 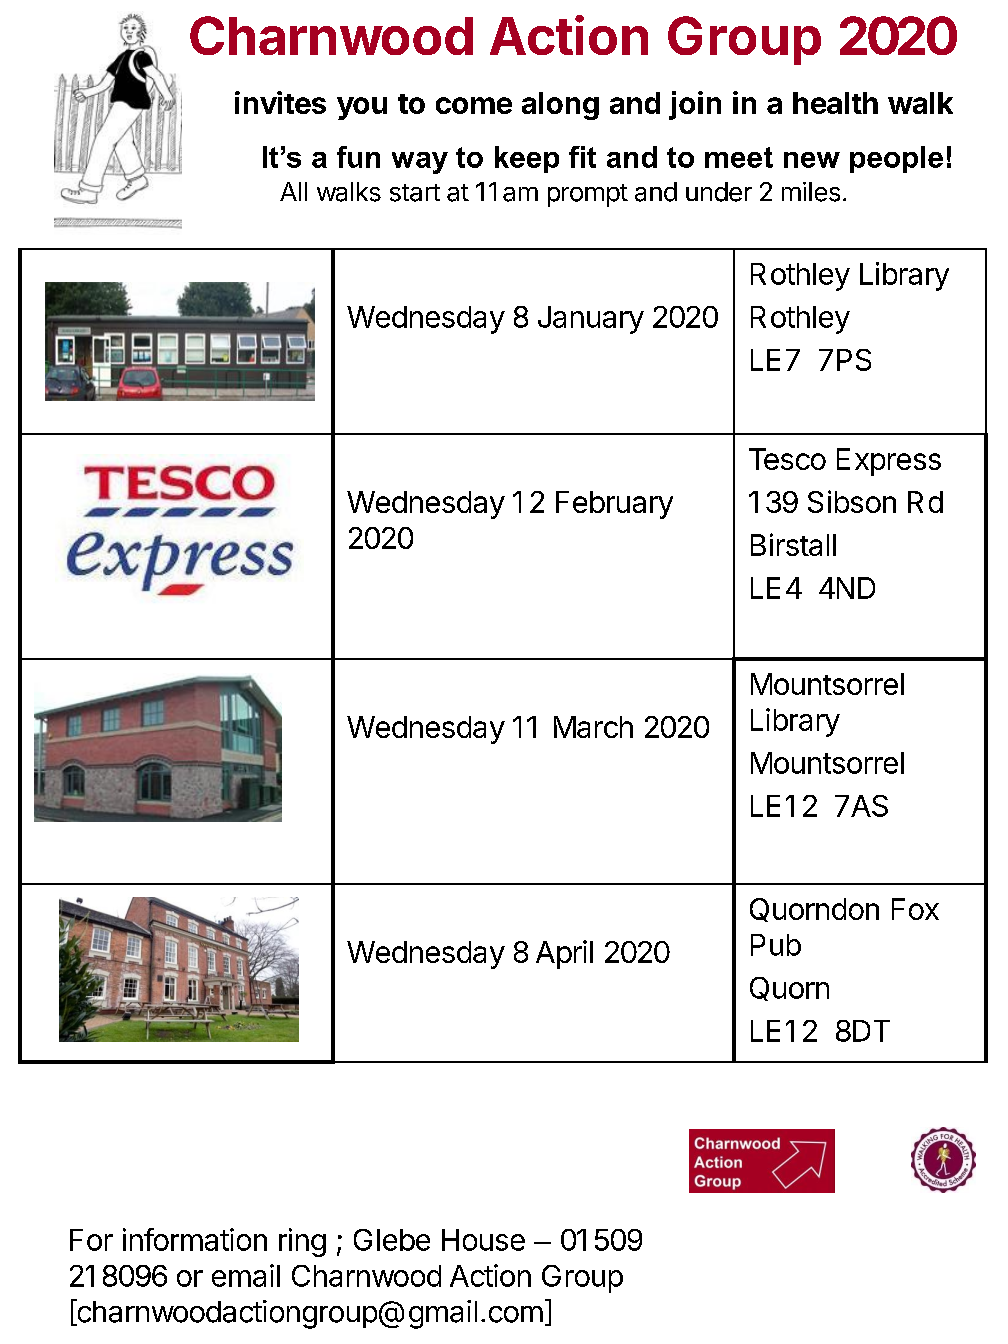 I want to click on new, so click(x=812, y=160).
